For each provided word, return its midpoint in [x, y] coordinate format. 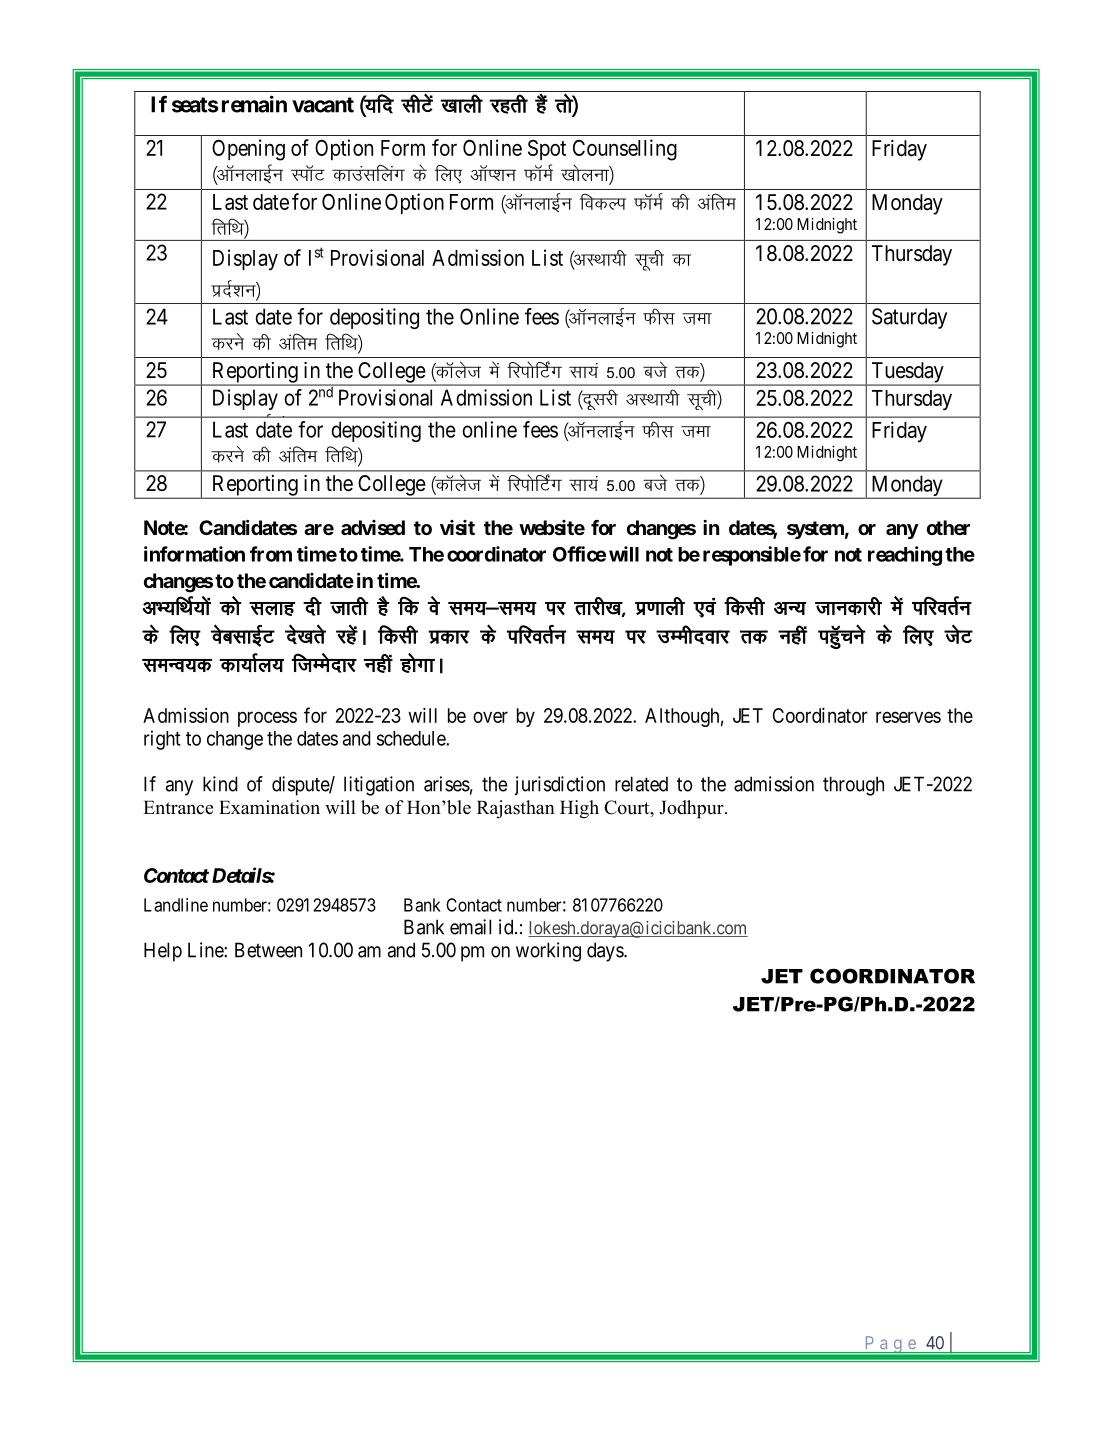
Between [268, 950]
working [548, 952]
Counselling [625, 150]
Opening [248, 150]
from [271, 554]
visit [457, 527]
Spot [547, 150]
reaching [905, 556]
